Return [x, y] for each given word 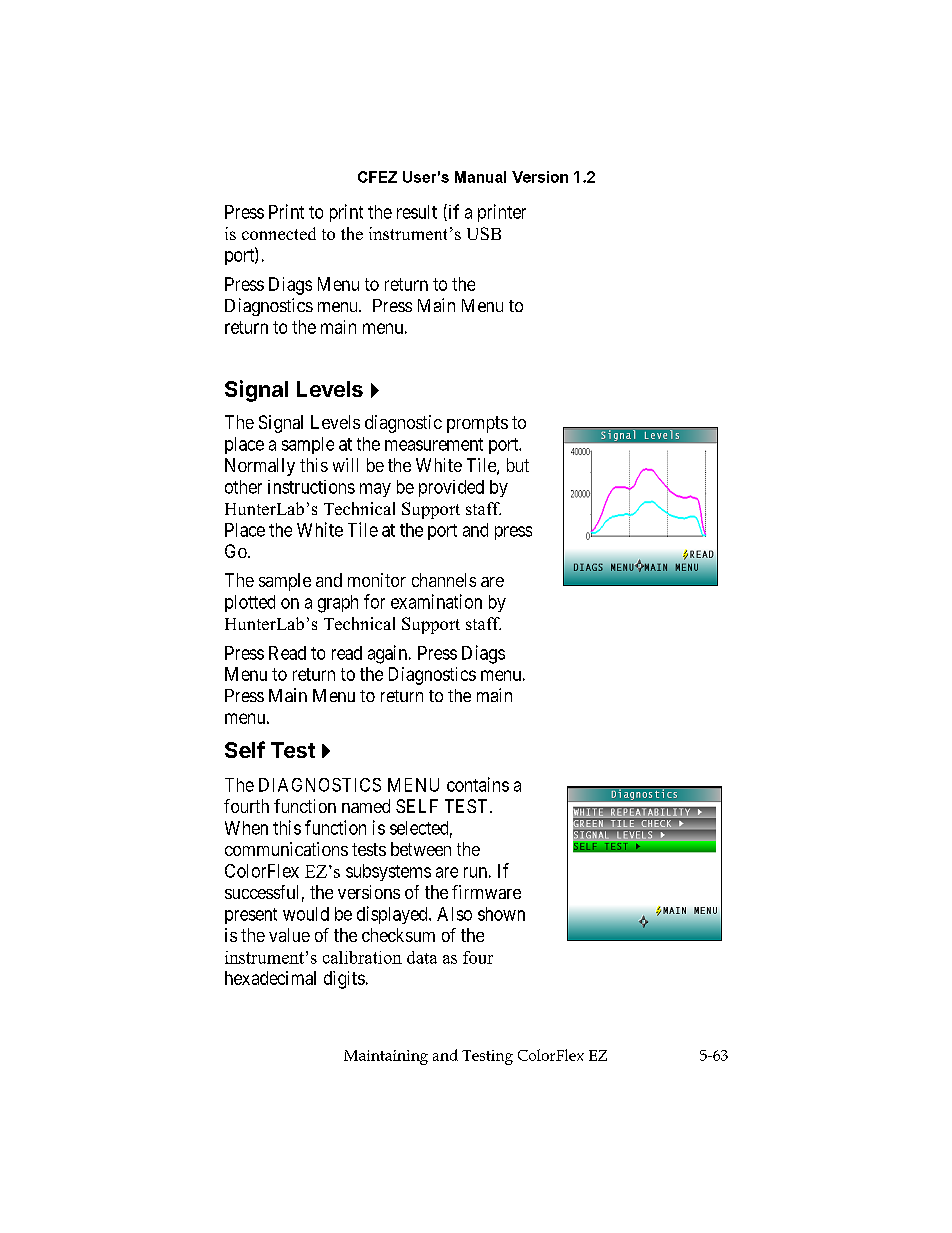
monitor [377, 580]
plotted [250, 603]
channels [444, 580]
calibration [362, 957]
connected [279, 233]
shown [501, 914]
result [417, 212]
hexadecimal [270, 978]
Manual [480, 177]
